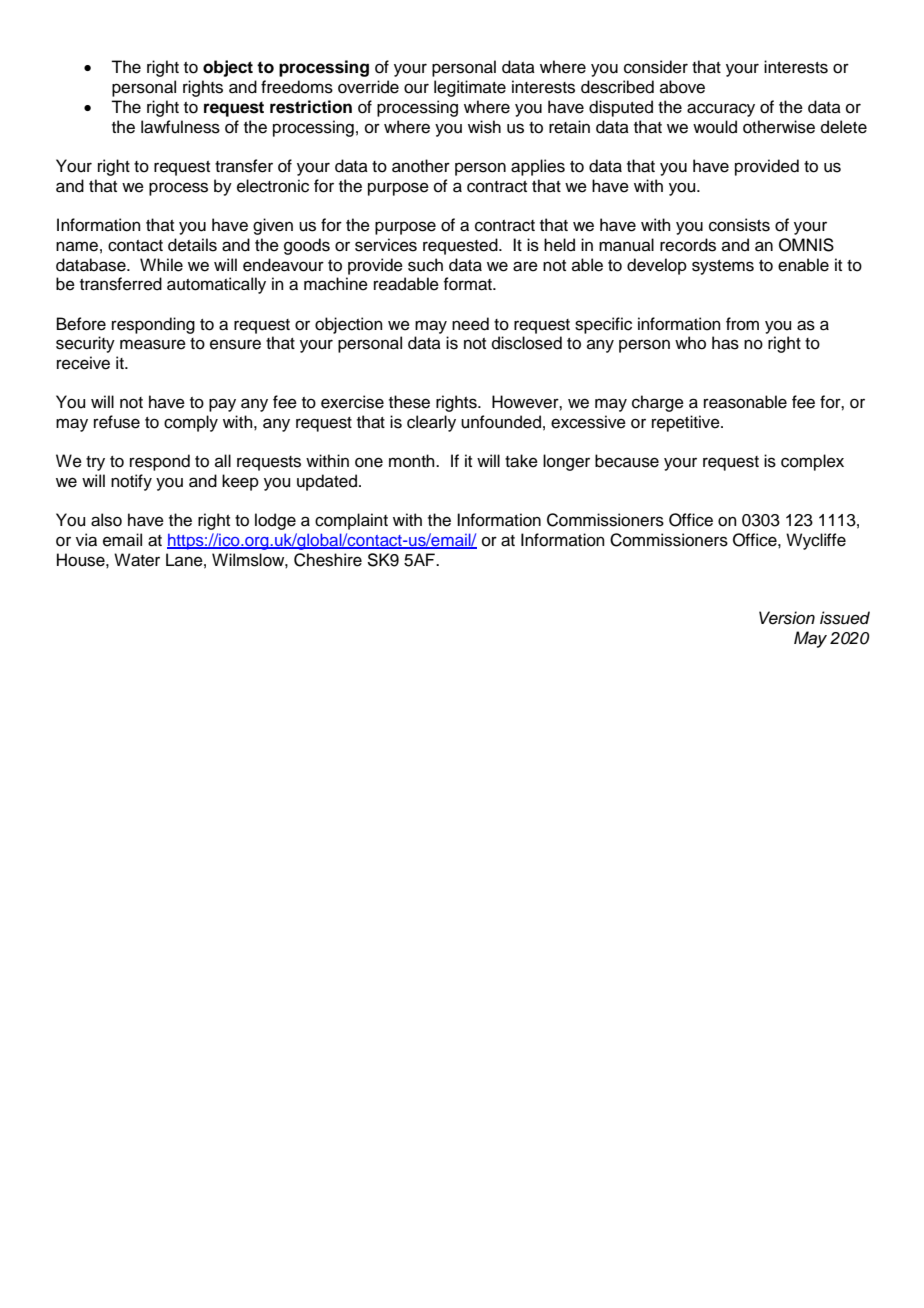 The image size is (924, 1308). What do you see at coordinates (351, 521) in the screenshot?
I see `complaint` at bounding box center [351, 521].
